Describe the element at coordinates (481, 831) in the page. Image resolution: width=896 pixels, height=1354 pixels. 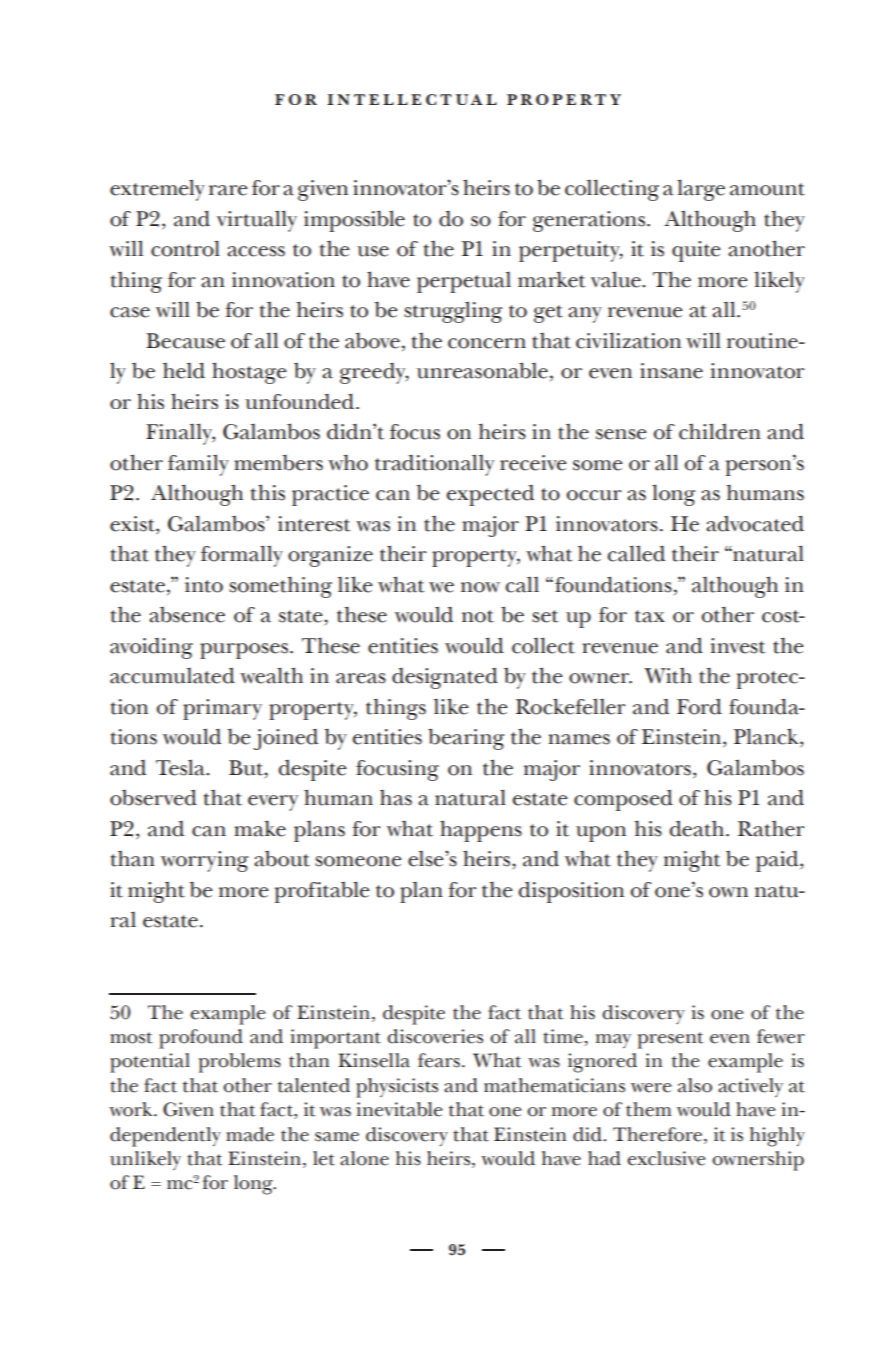
I see `happens` at that location.
